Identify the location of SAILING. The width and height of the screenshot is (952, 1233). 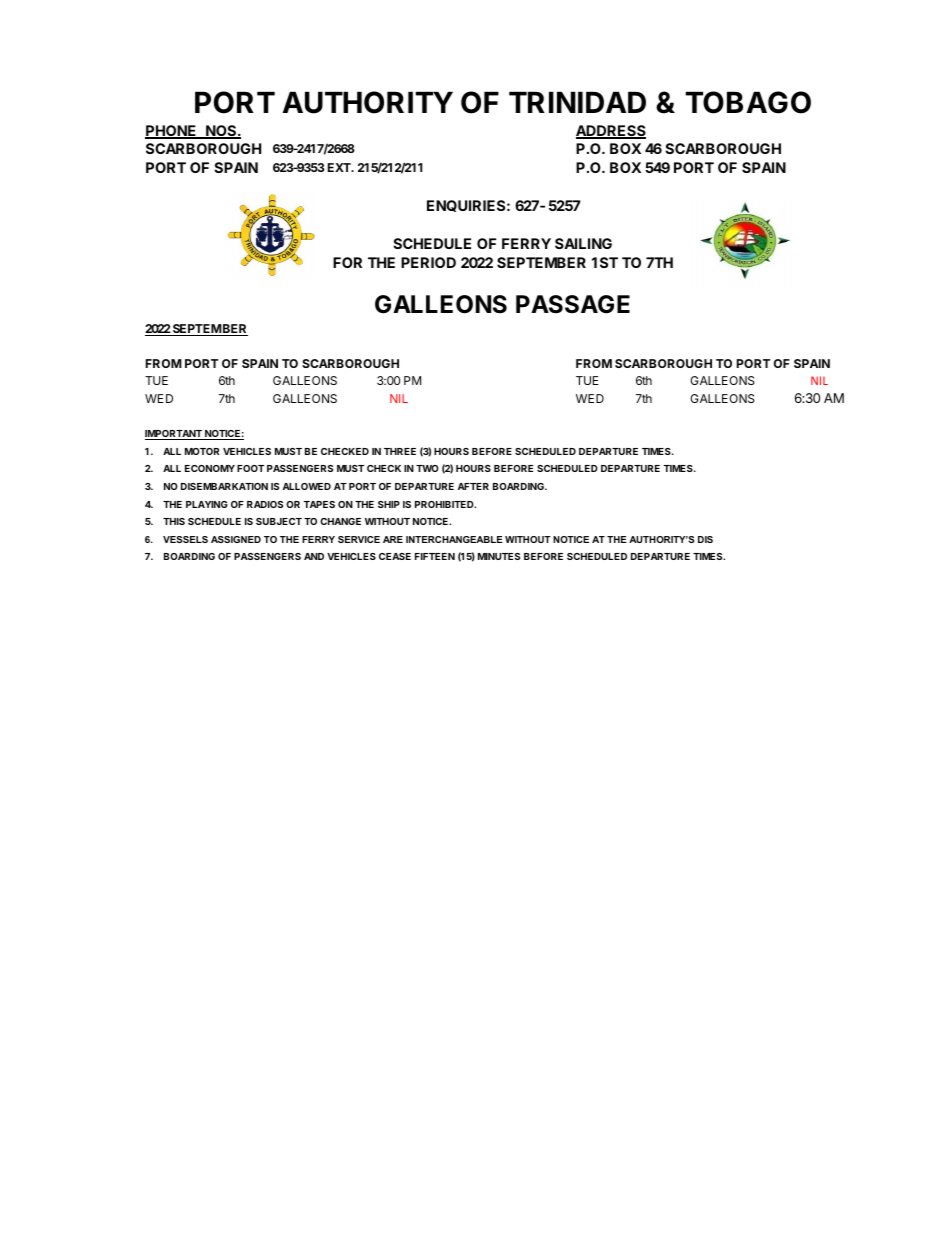
(583, 243).
